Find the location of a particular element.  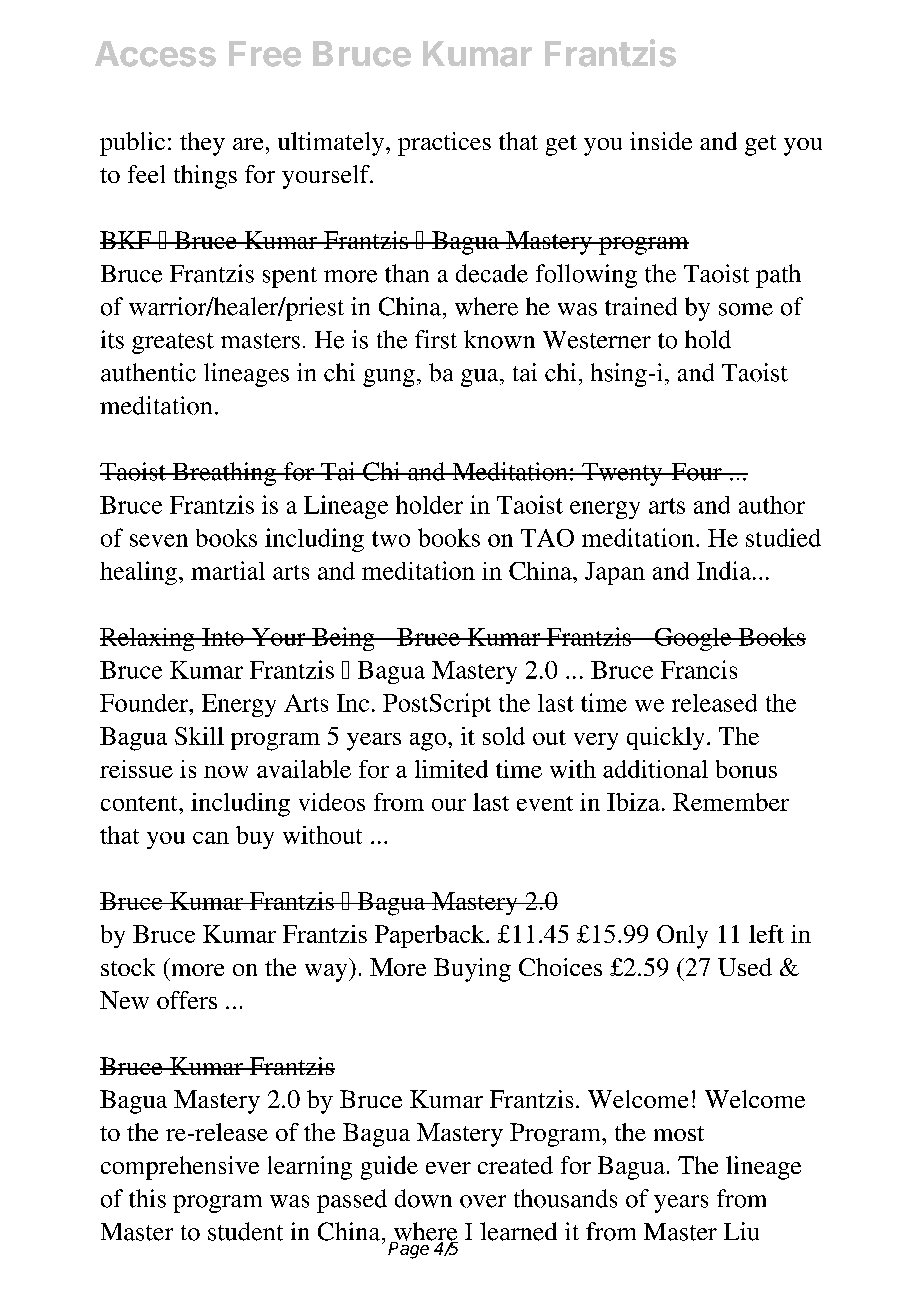

Access is located at coordinates (155, 54).
